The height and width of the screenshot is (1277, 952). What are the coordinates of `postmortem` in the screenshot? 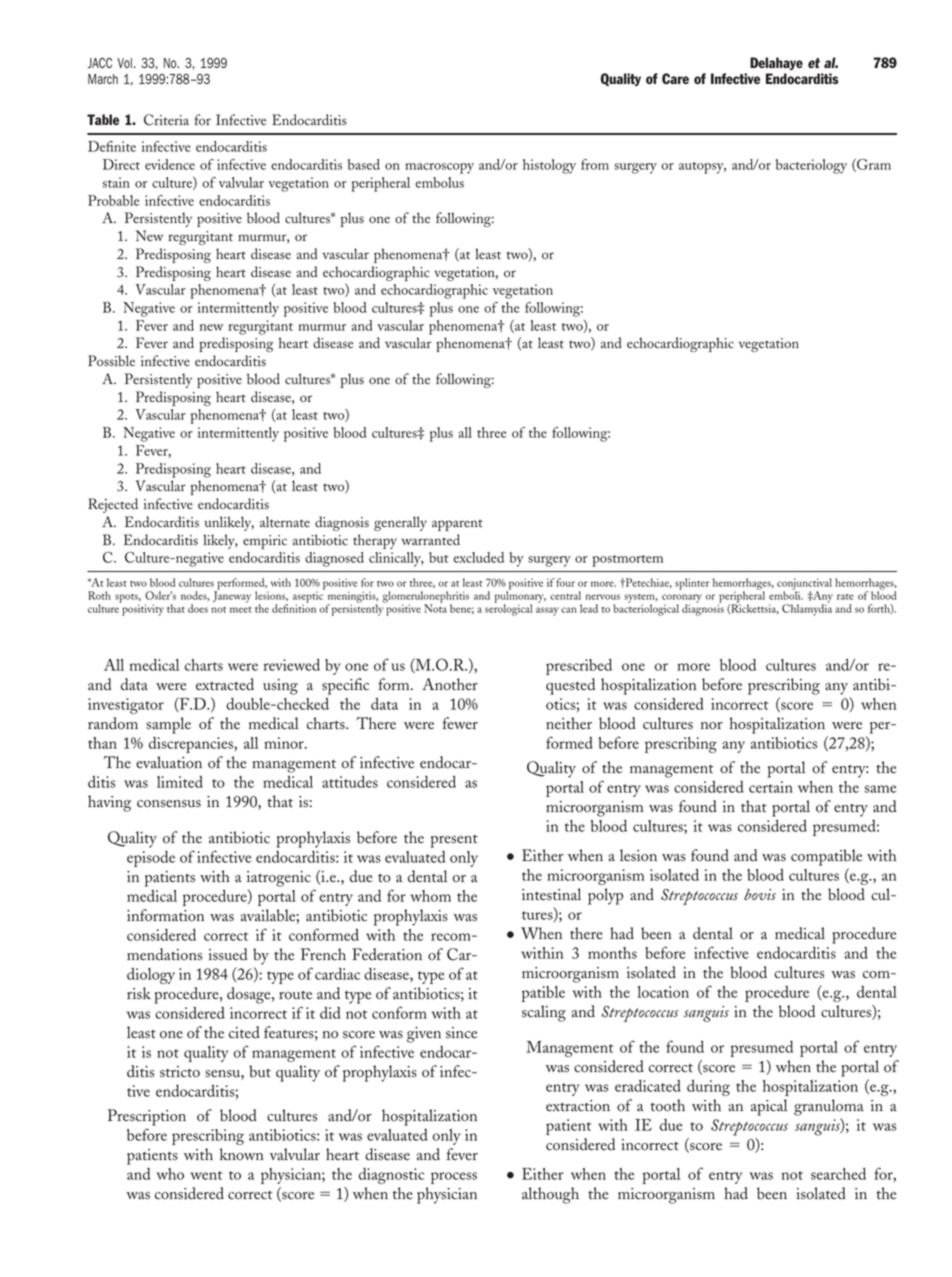 It's located at (627, 561).
